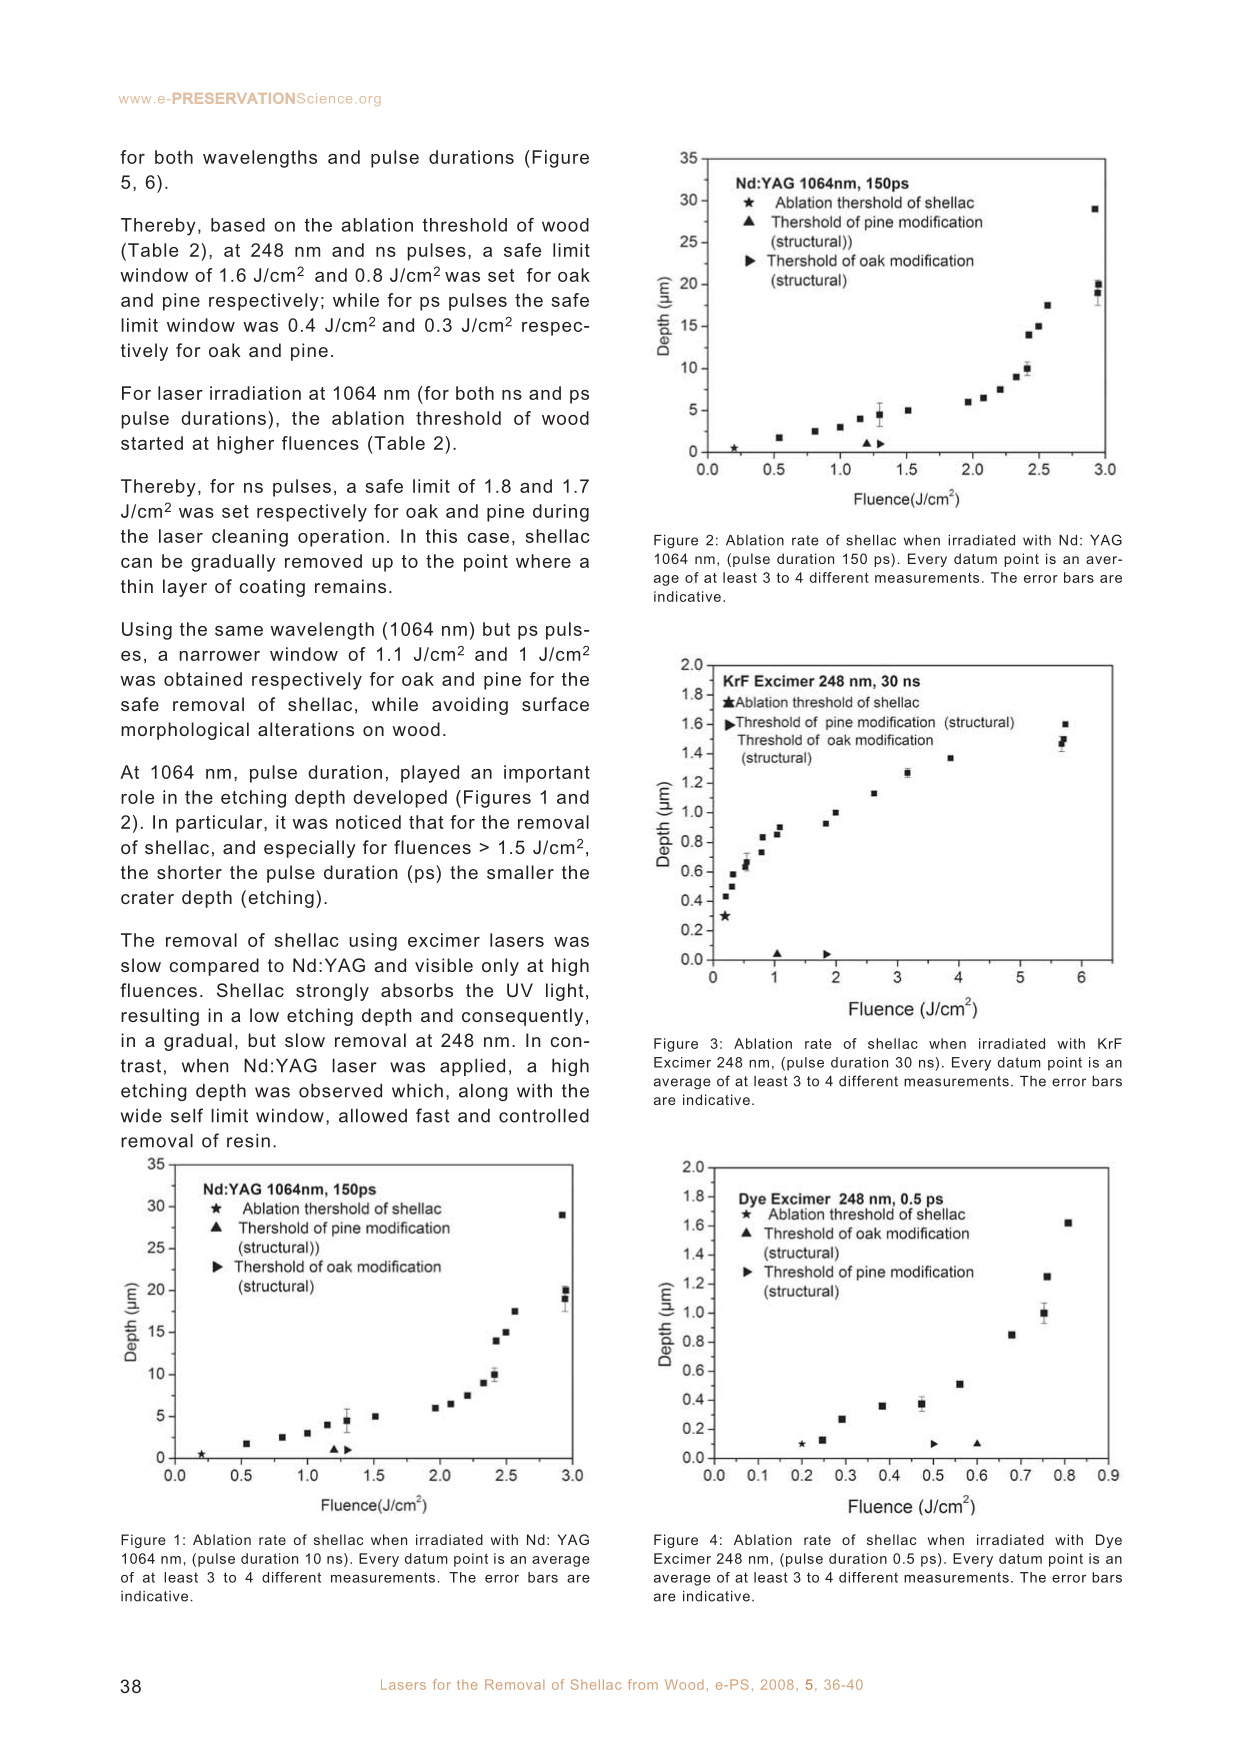 The width and height of the page is (1243, 1758). Describe the element at coordinates (543, 561) in the page. I see `where` at that location.
